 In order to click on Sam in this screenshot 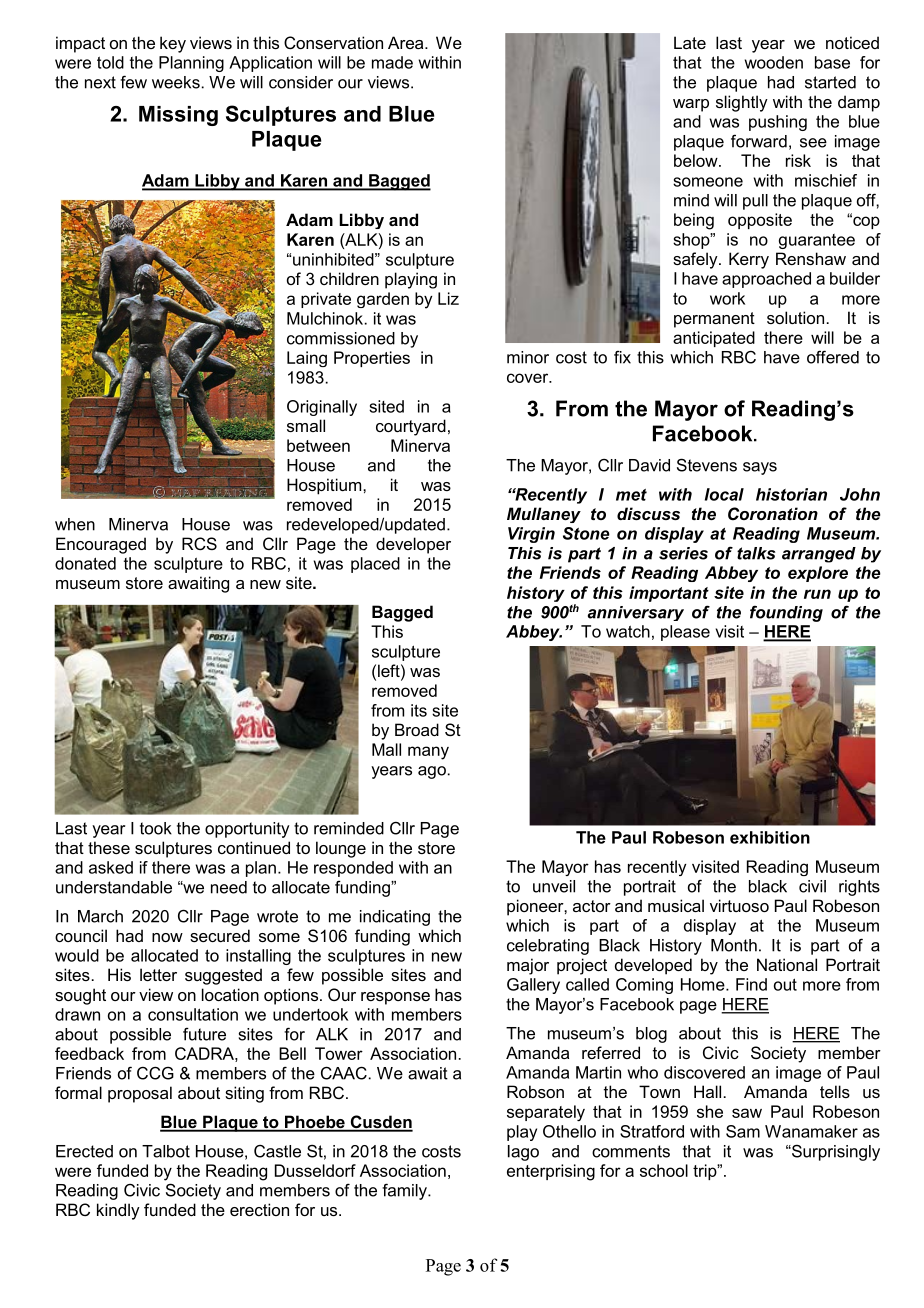, I will do `click(743, 1131)`.
